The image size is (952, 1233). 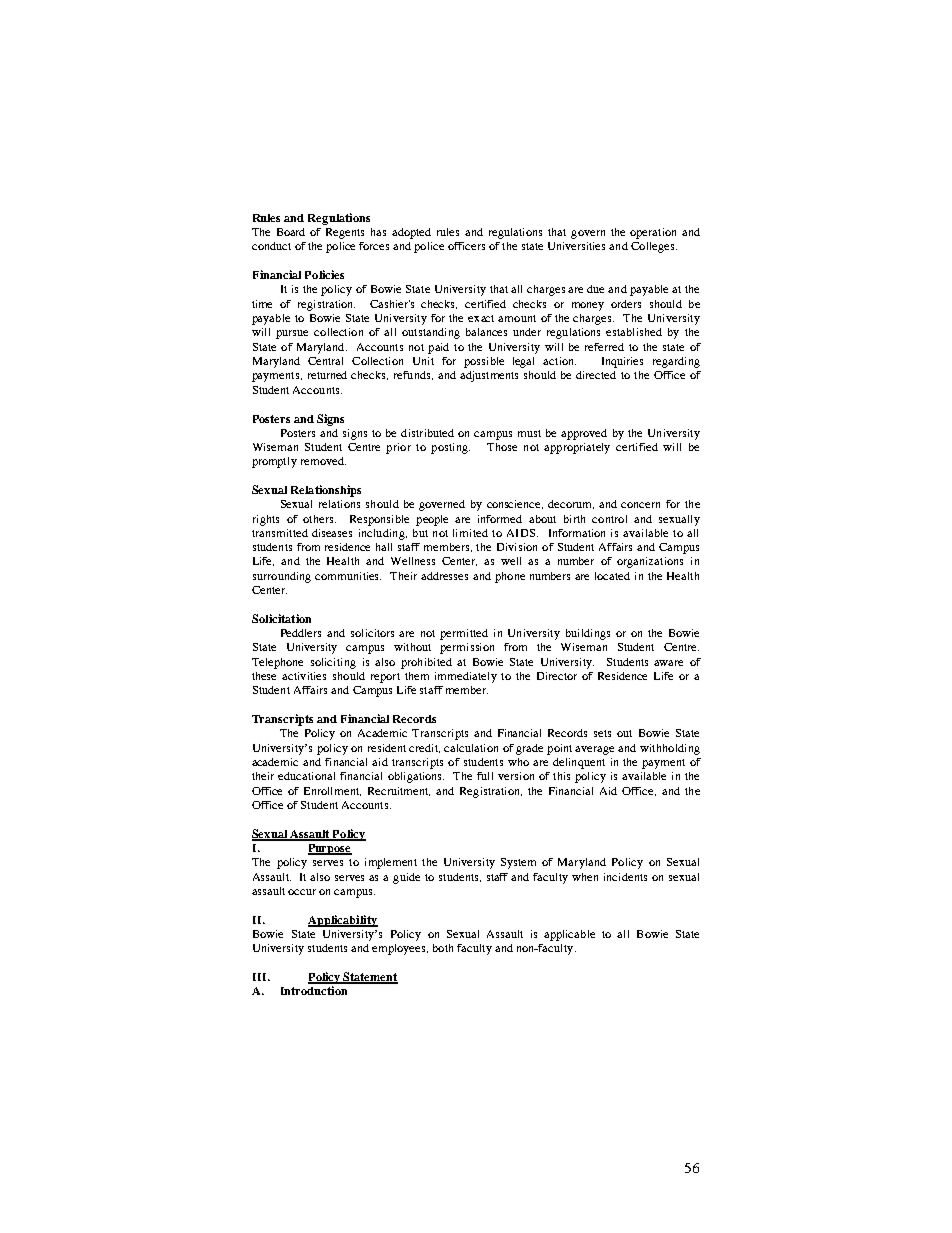 I want to click on Policies, so click(x=324, y=274).
